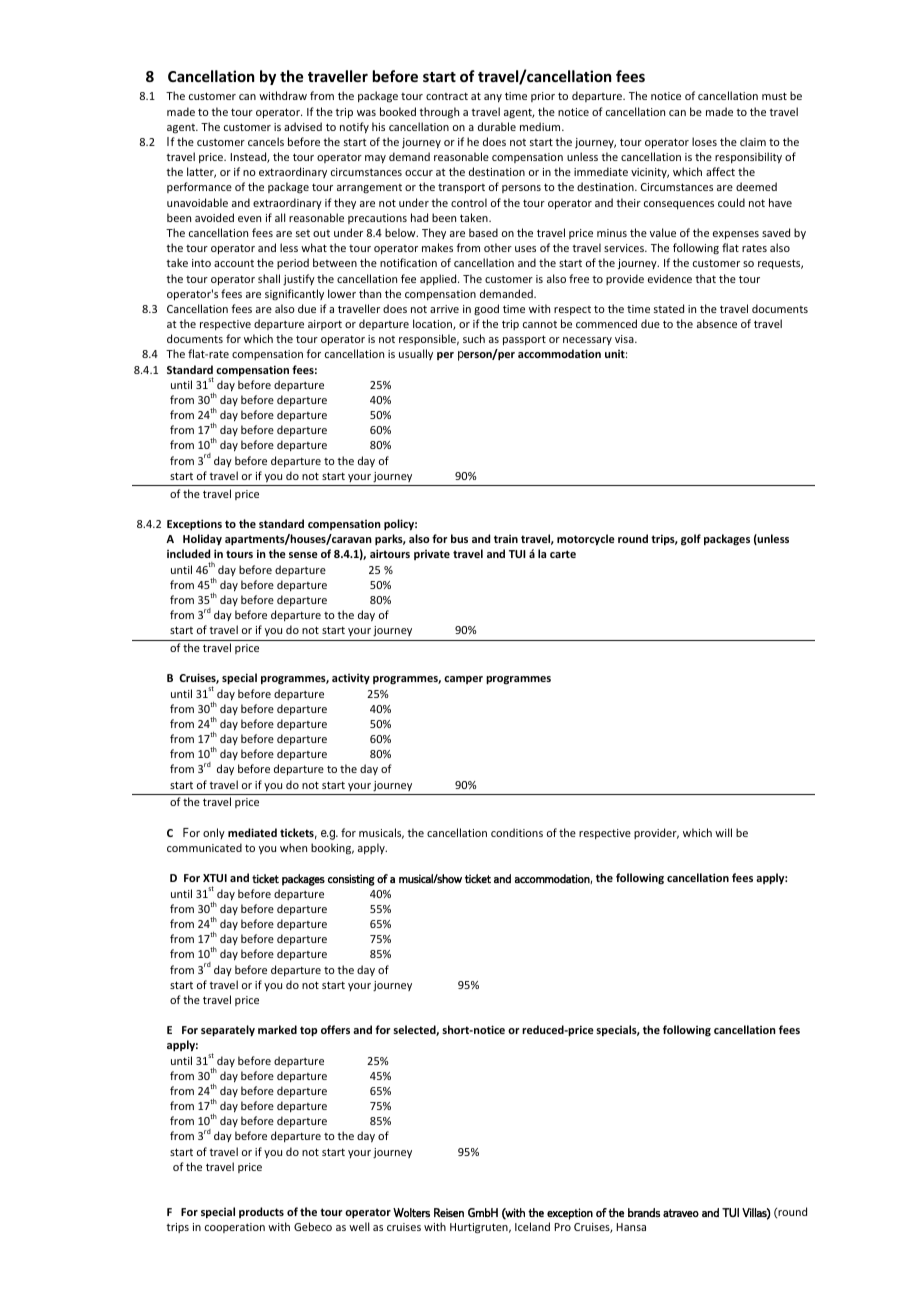  I want to click on when, so click(293, 847).
